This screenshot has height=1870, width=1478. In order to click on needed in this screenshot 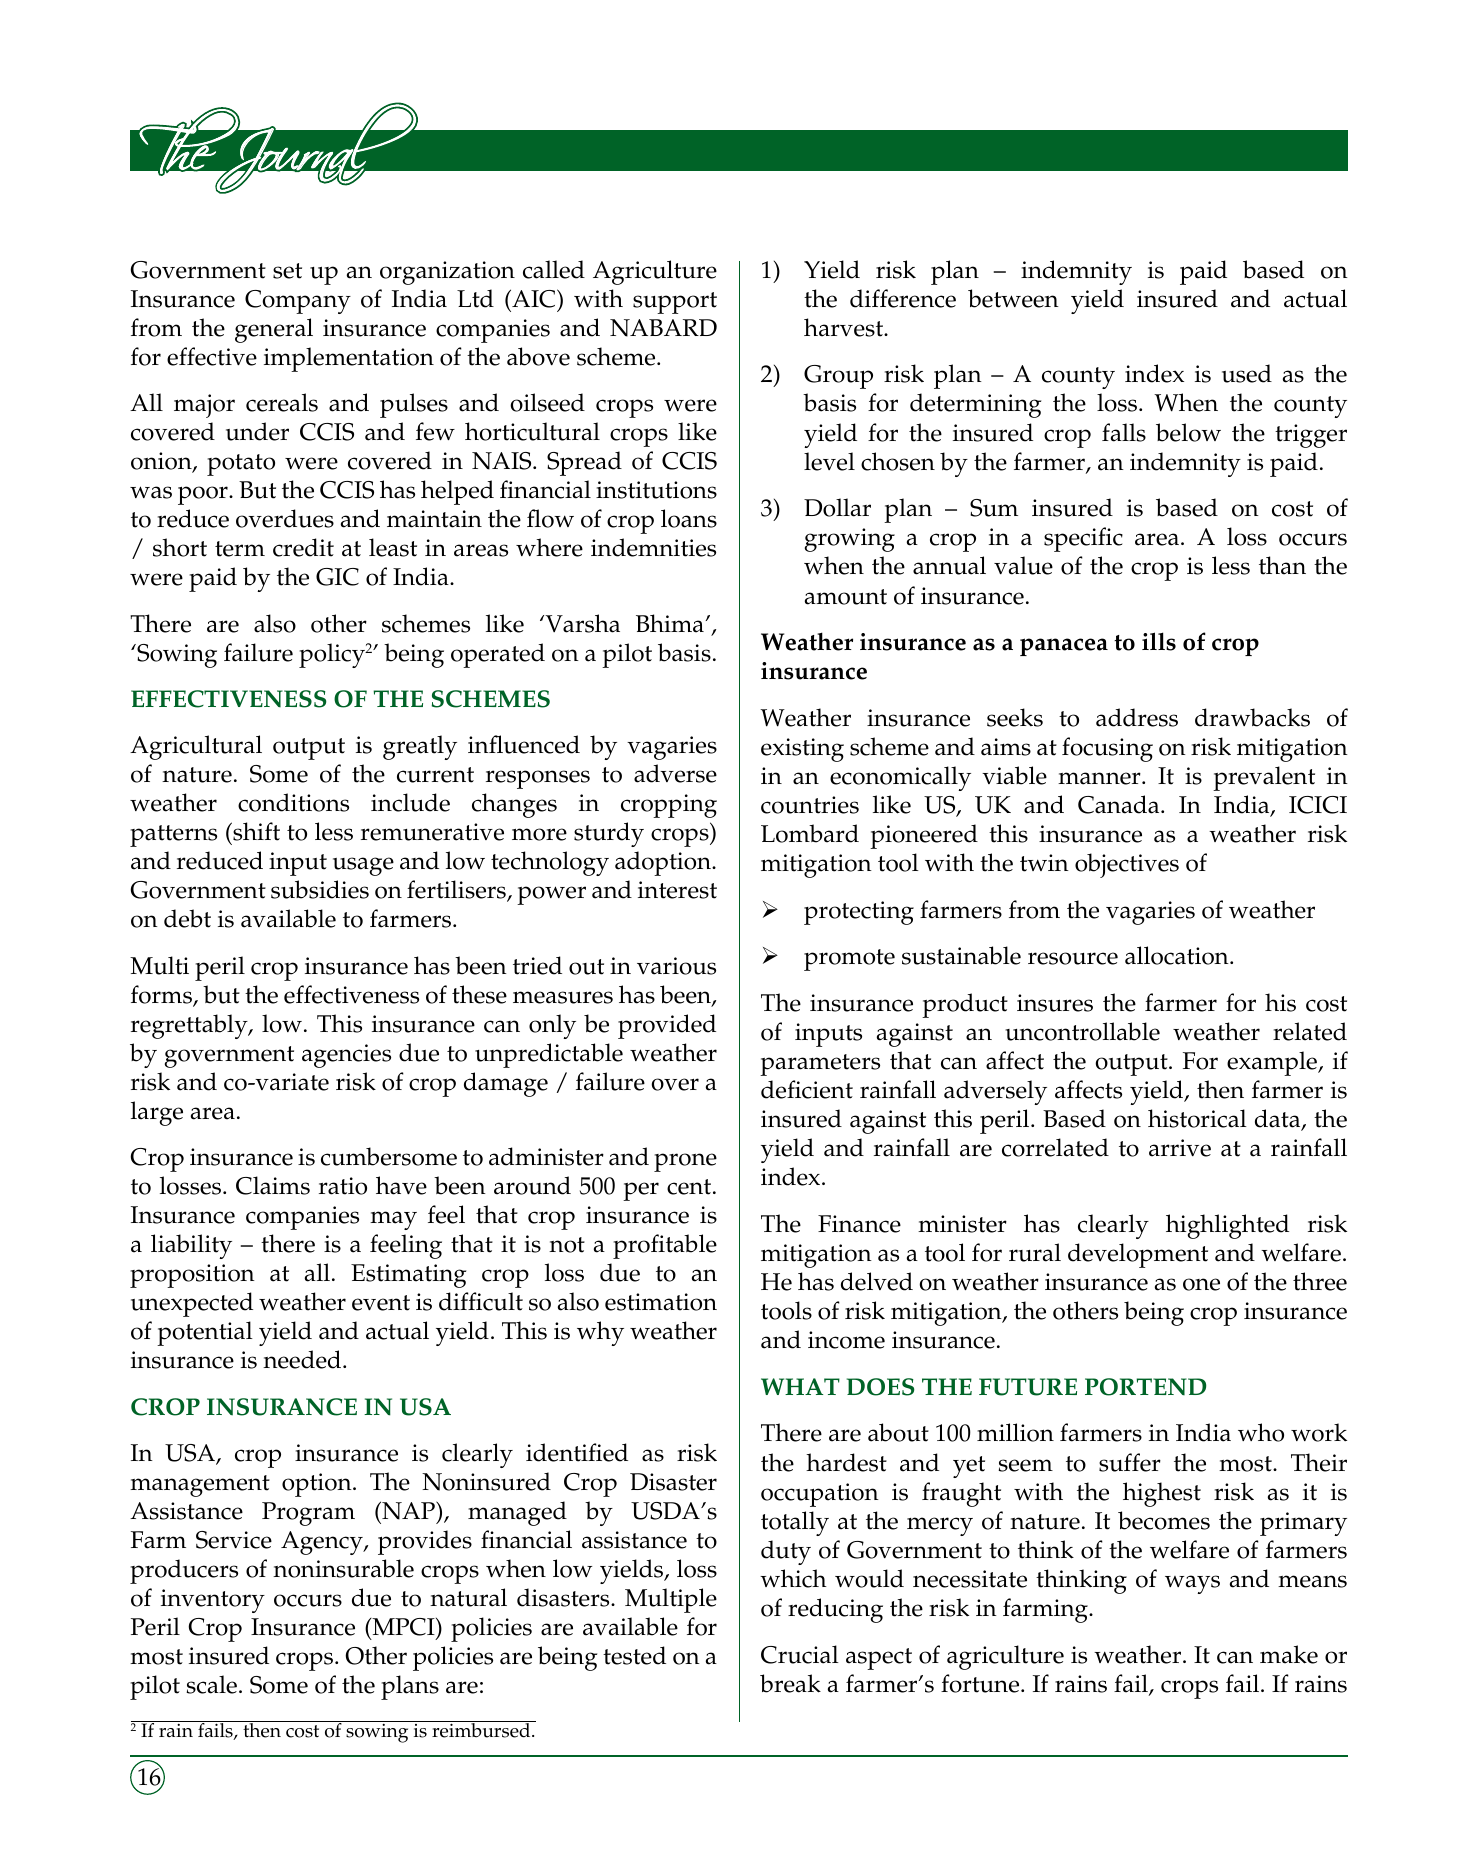, I will do `click(303, 1359)`.
